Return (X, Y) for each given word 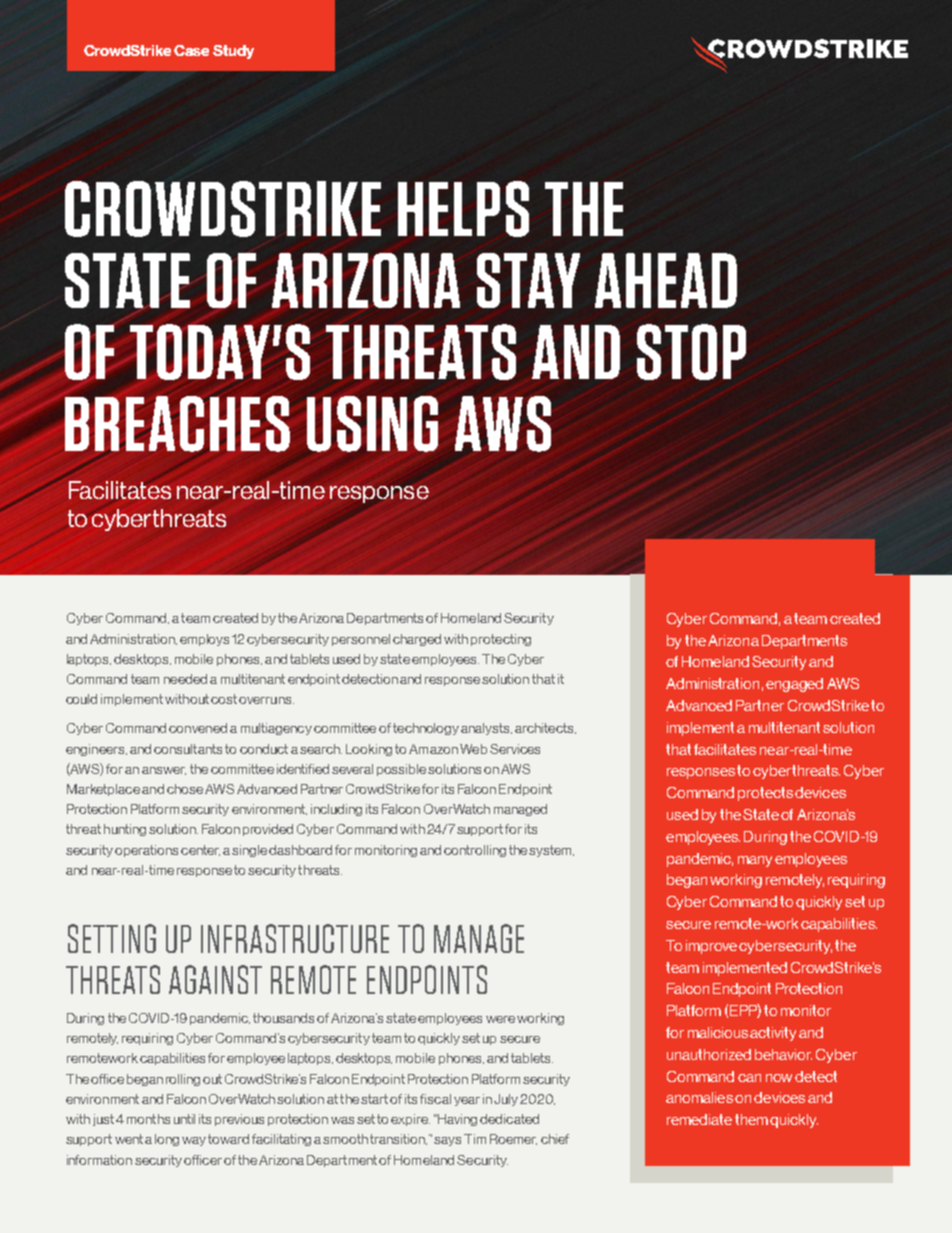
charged (417, 640)
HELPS (463, 209)
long (167, 1140)
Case (191, 50)
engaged (794, 685)
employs (204, 640)
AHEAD (666, 280)
